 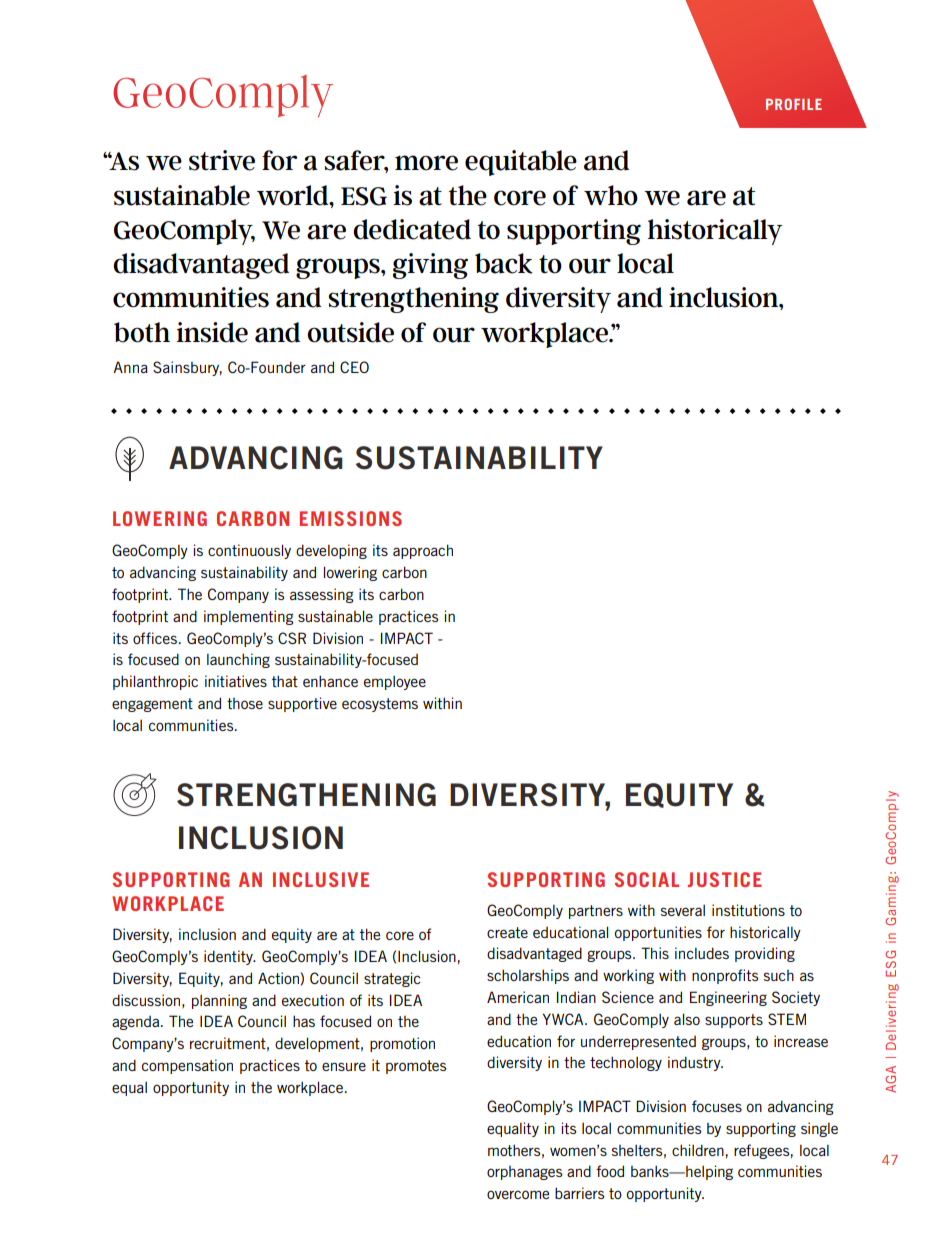 I want to click on strive, so click(x=222, y=160).
